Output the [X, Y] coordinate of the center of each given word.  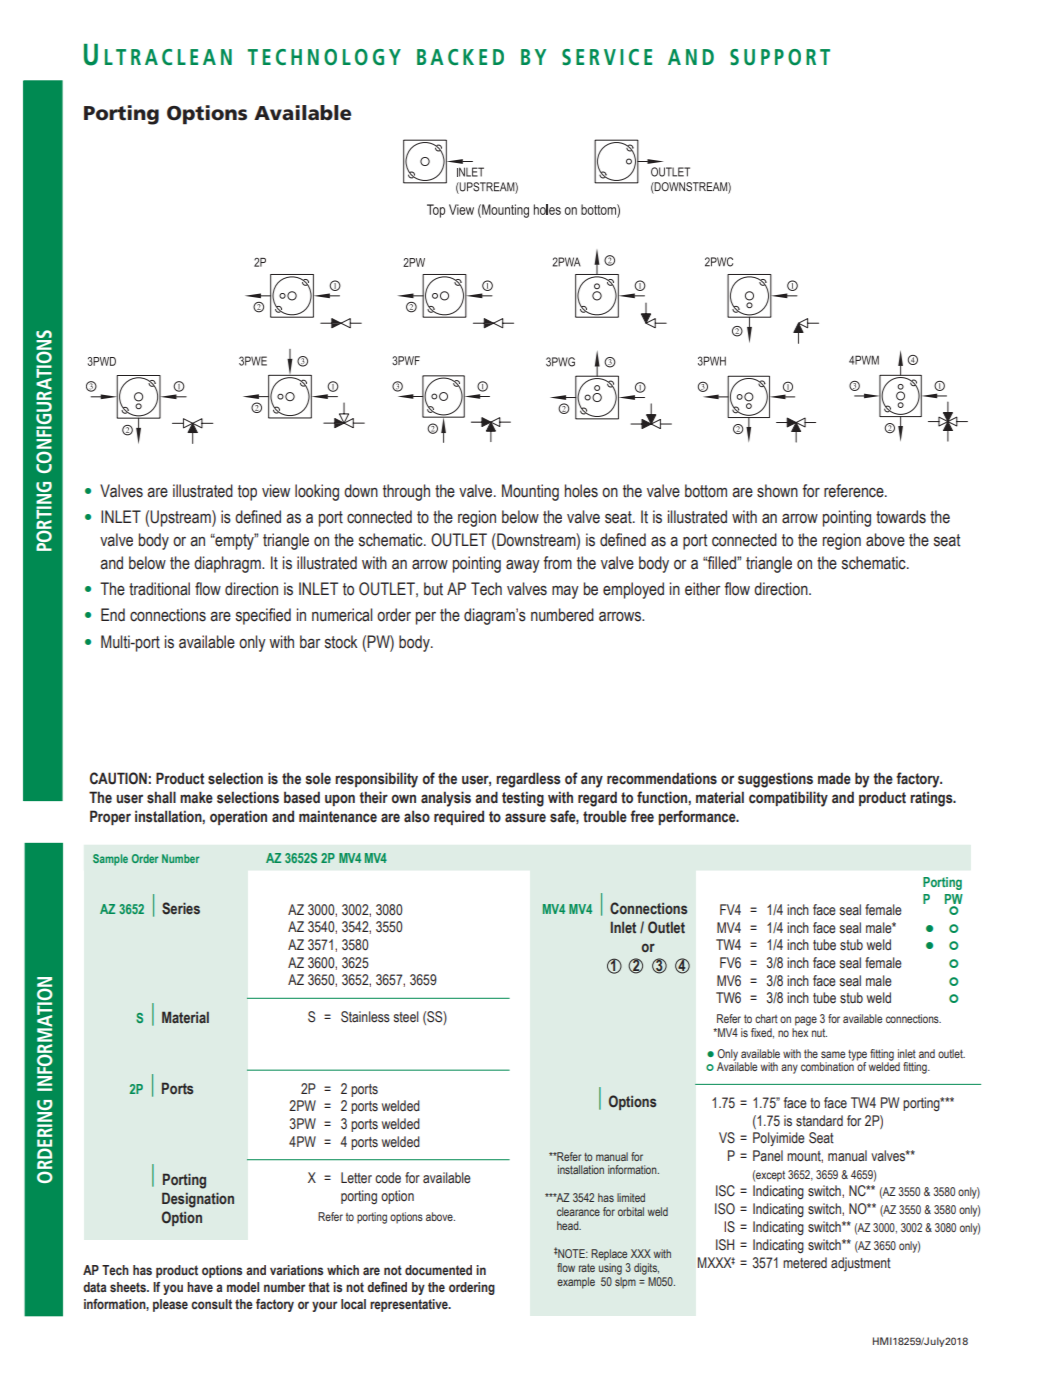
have [200, 1287]
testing [523, 799]
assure [525, 818]
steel [406, 1017]
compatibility [788, 799]
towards [901, 517]
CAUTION [118, 778]
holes [581, 491]
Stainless [365, 1017]
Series [181, 908]
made [834, 778]
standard [819, 1120]
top [247, 493]
